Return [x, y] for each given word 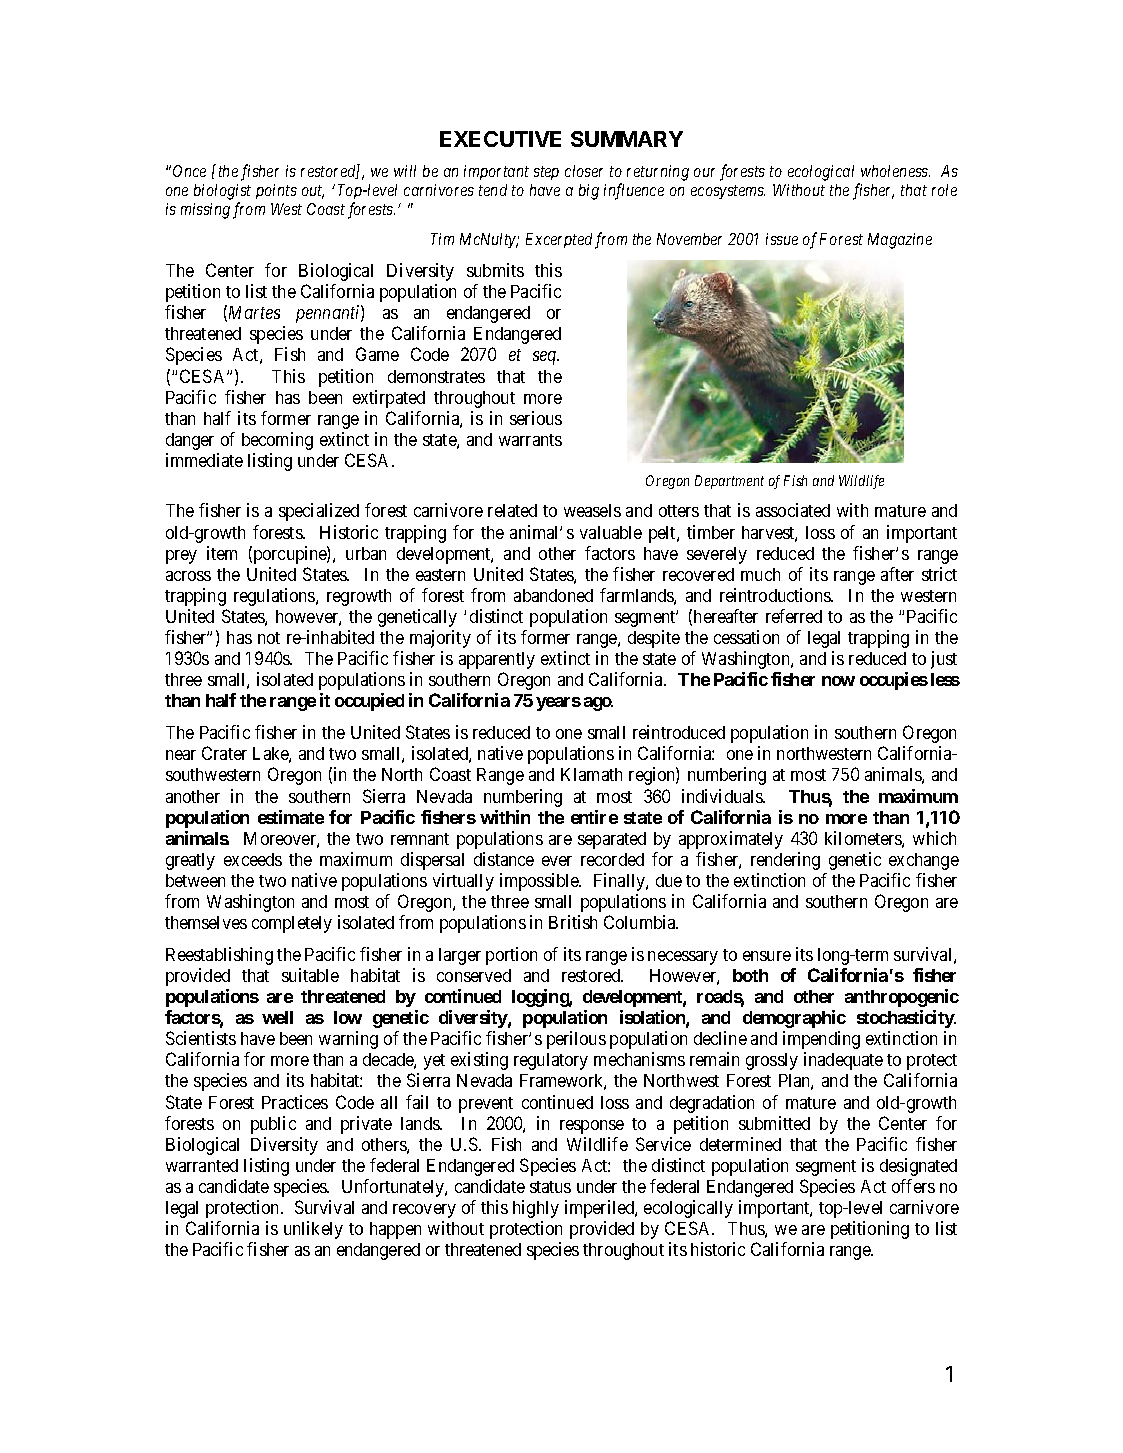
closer [584, 171]
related [512, 510]
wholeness [895, 171]
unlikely [313, 1230]
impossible [540, 882]
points [276, 191]
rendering [785, 861]
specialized [319, 512]
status [550, 1187]
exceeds [253, 859]
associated [793, 510]
